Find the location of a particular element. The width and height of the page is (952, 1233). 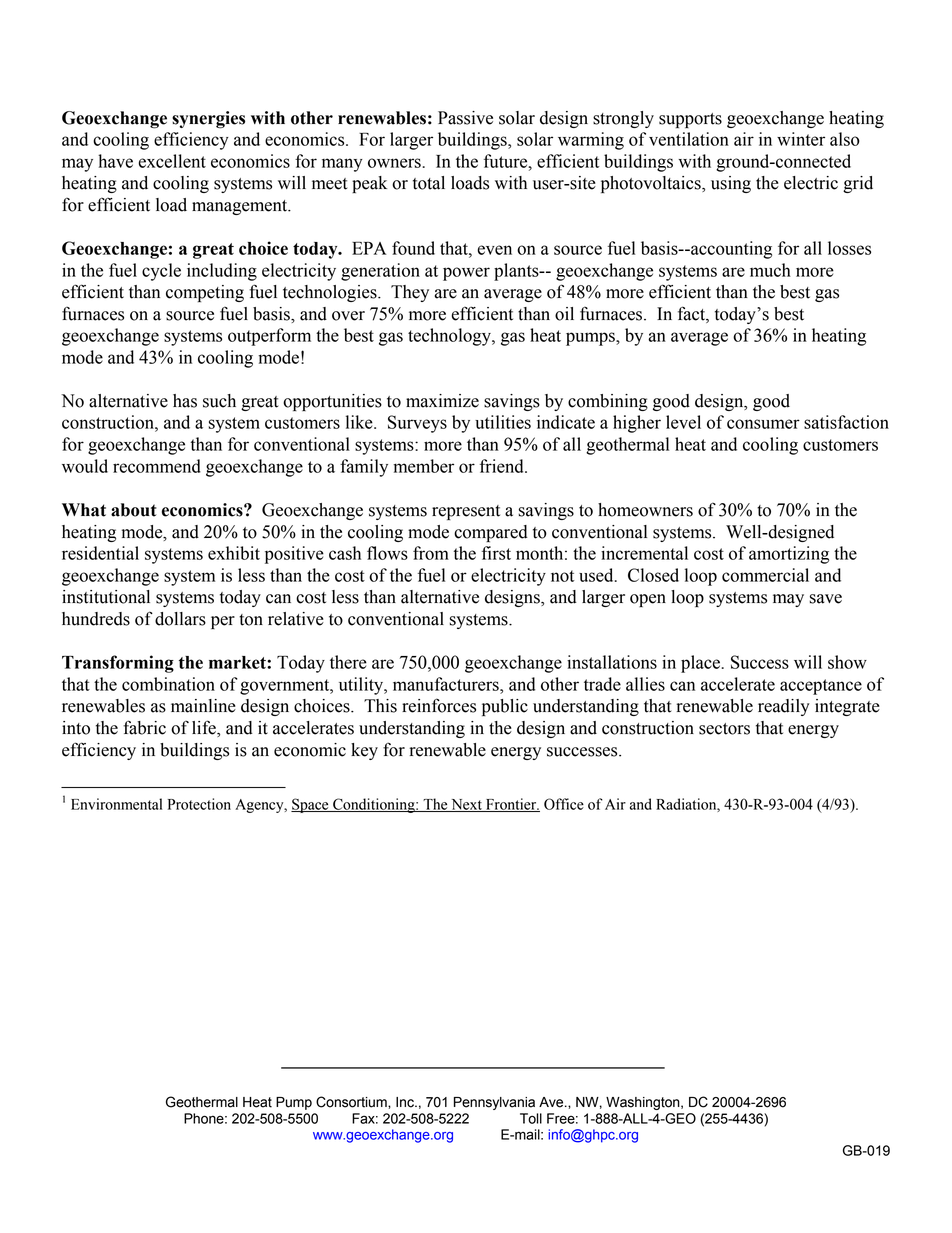

Passive is located at coordinates (465, 118).
